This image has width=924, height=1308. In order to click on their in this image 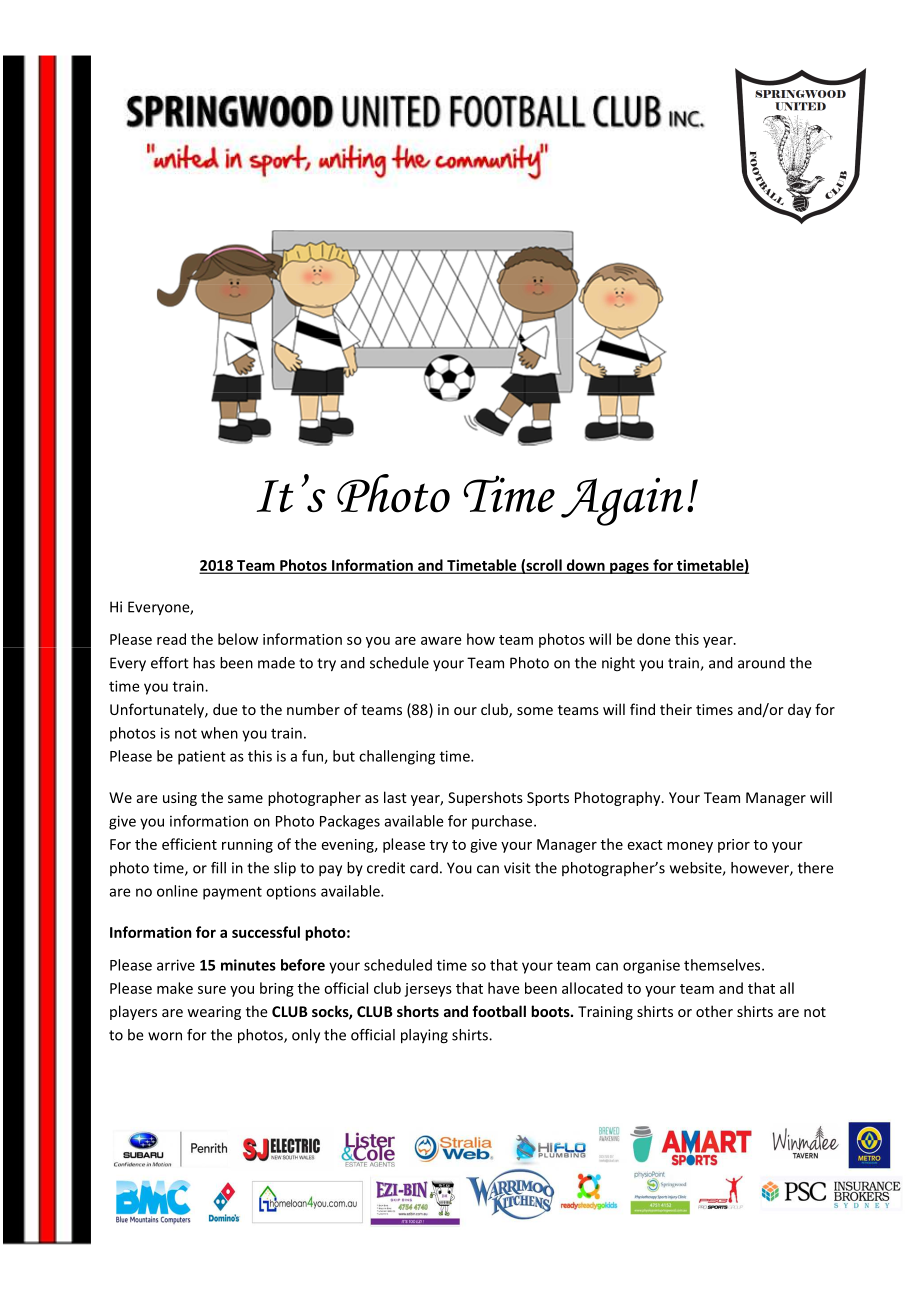, I will do `click(676, 709)`.
